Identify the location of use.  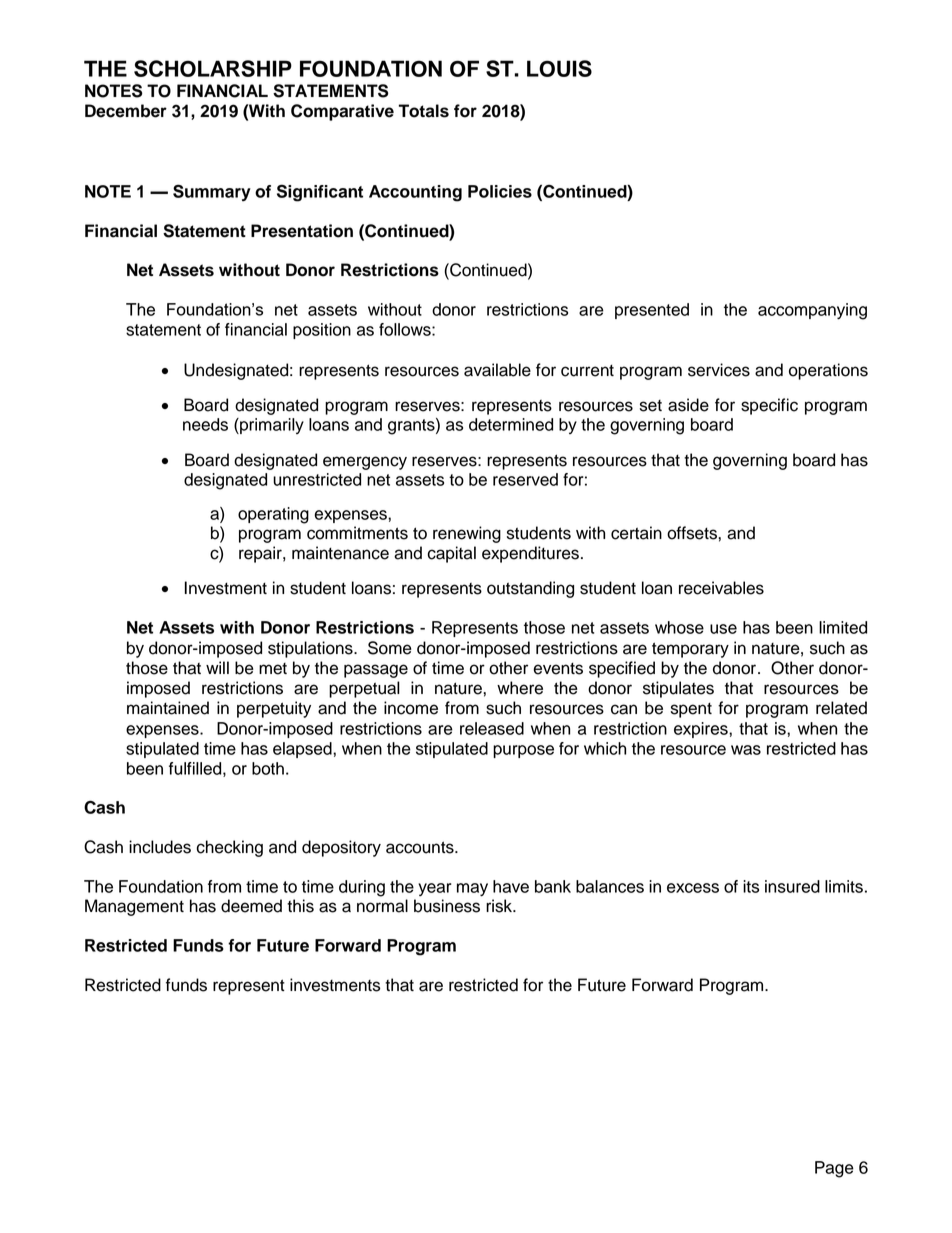
(723, 629).
